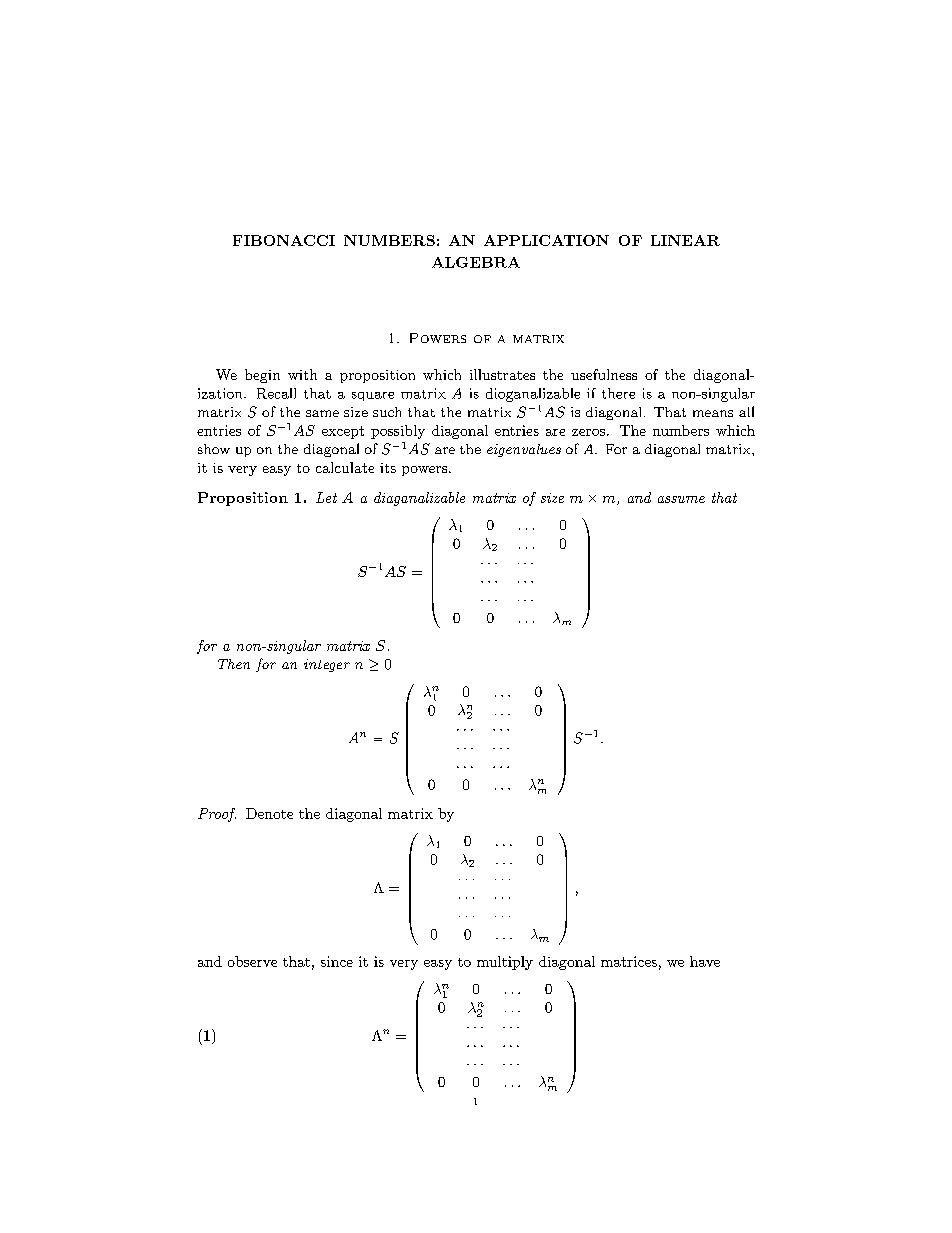 The width and height of the page is (952, 1233). What do you see at coordinates (284, 240) in the page?
I see `FIBONACCI` at bounding box center [284, 240].
